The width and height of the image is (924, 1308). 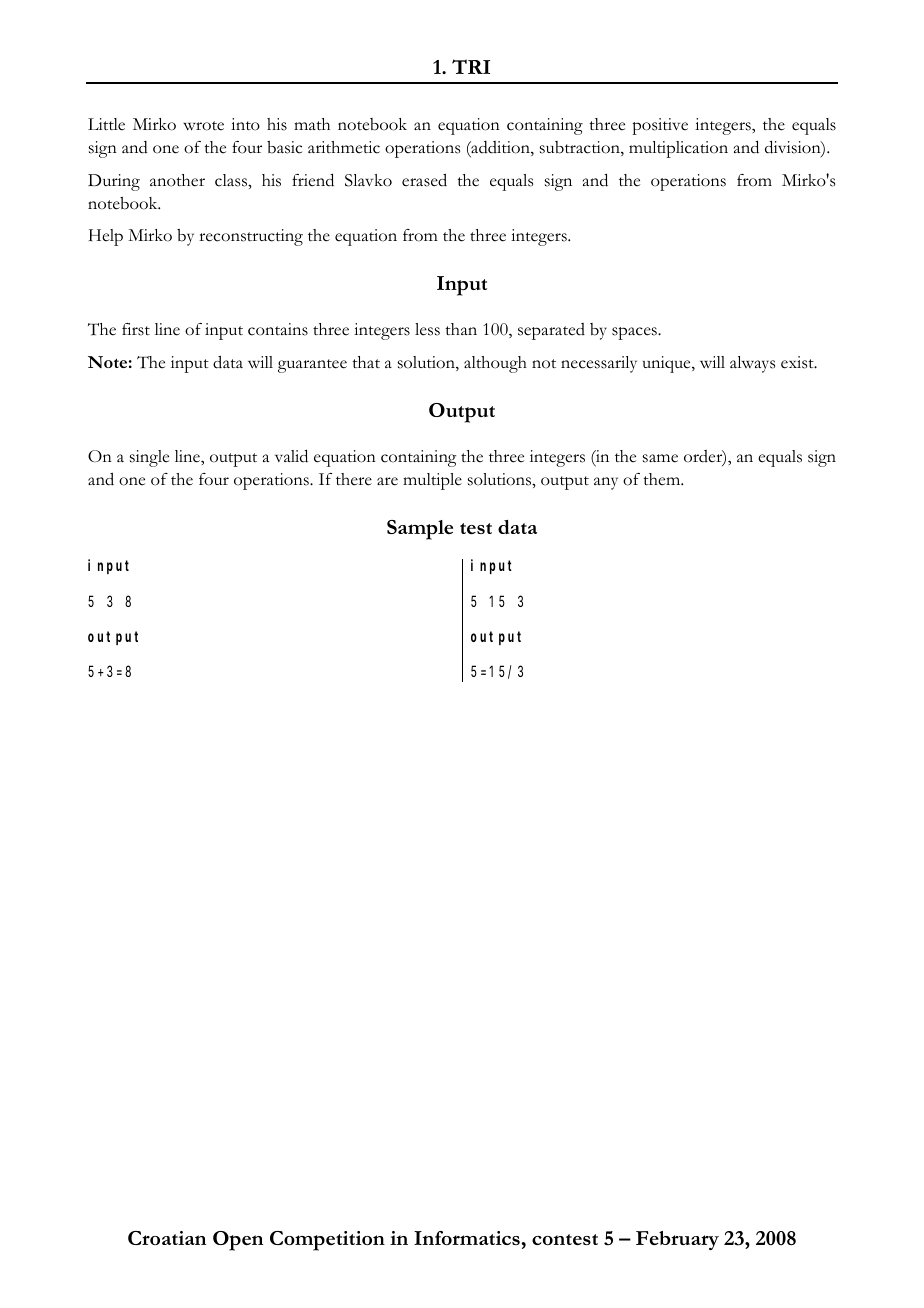 What do you see at coordinates (660, 126) in the image?
I see `positive` at bounding box center [660, 126].
